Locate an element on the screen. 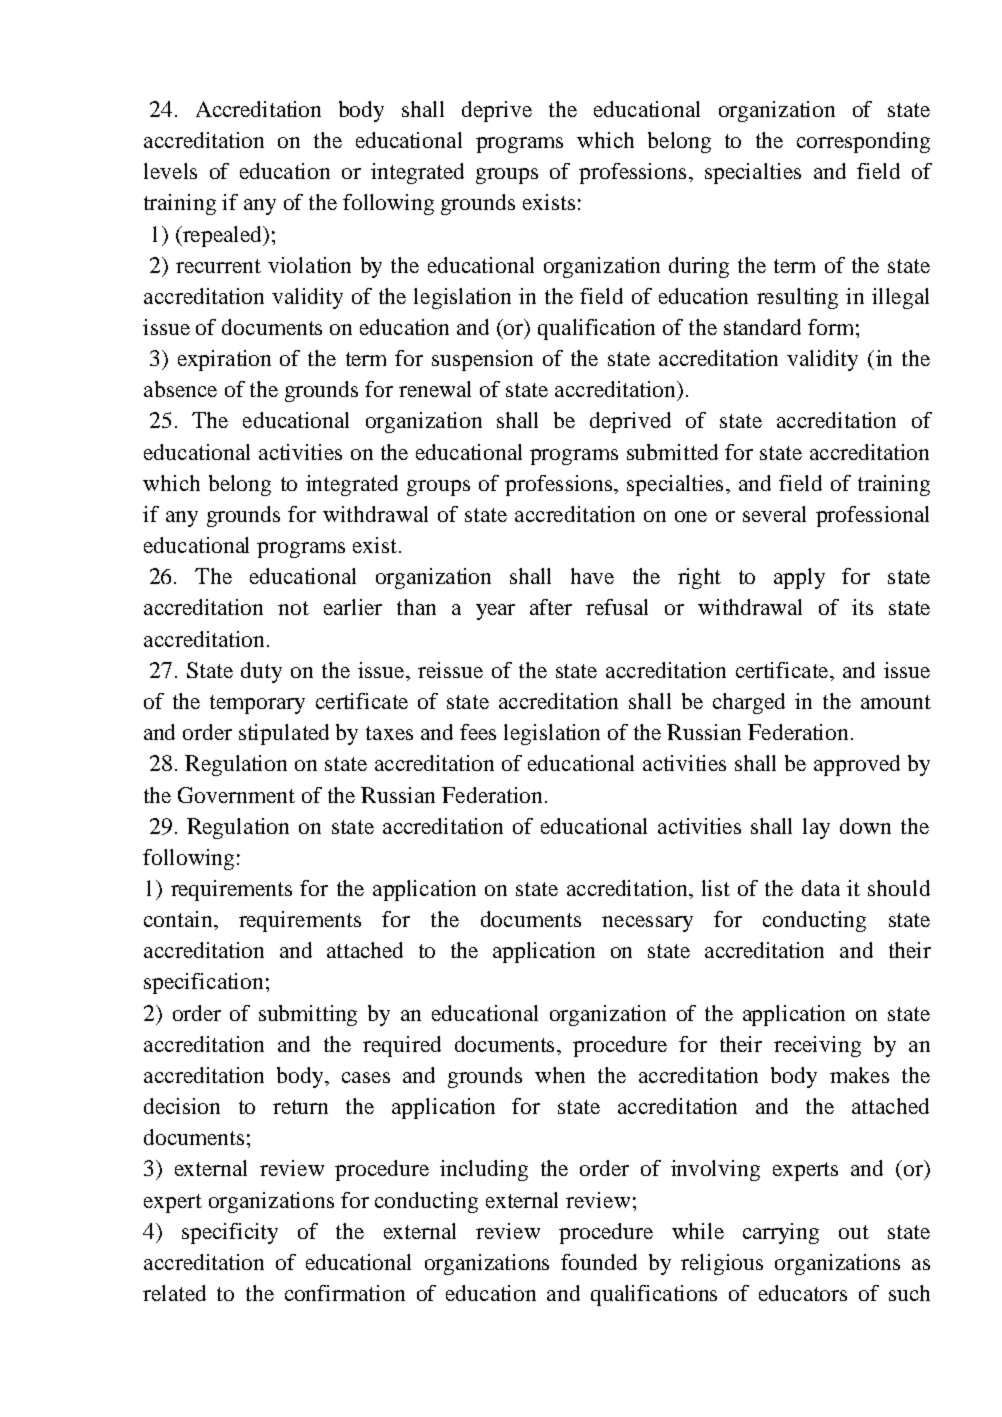 The image size is (1002, 1417). repealed is located at coordinates (222, 236).
